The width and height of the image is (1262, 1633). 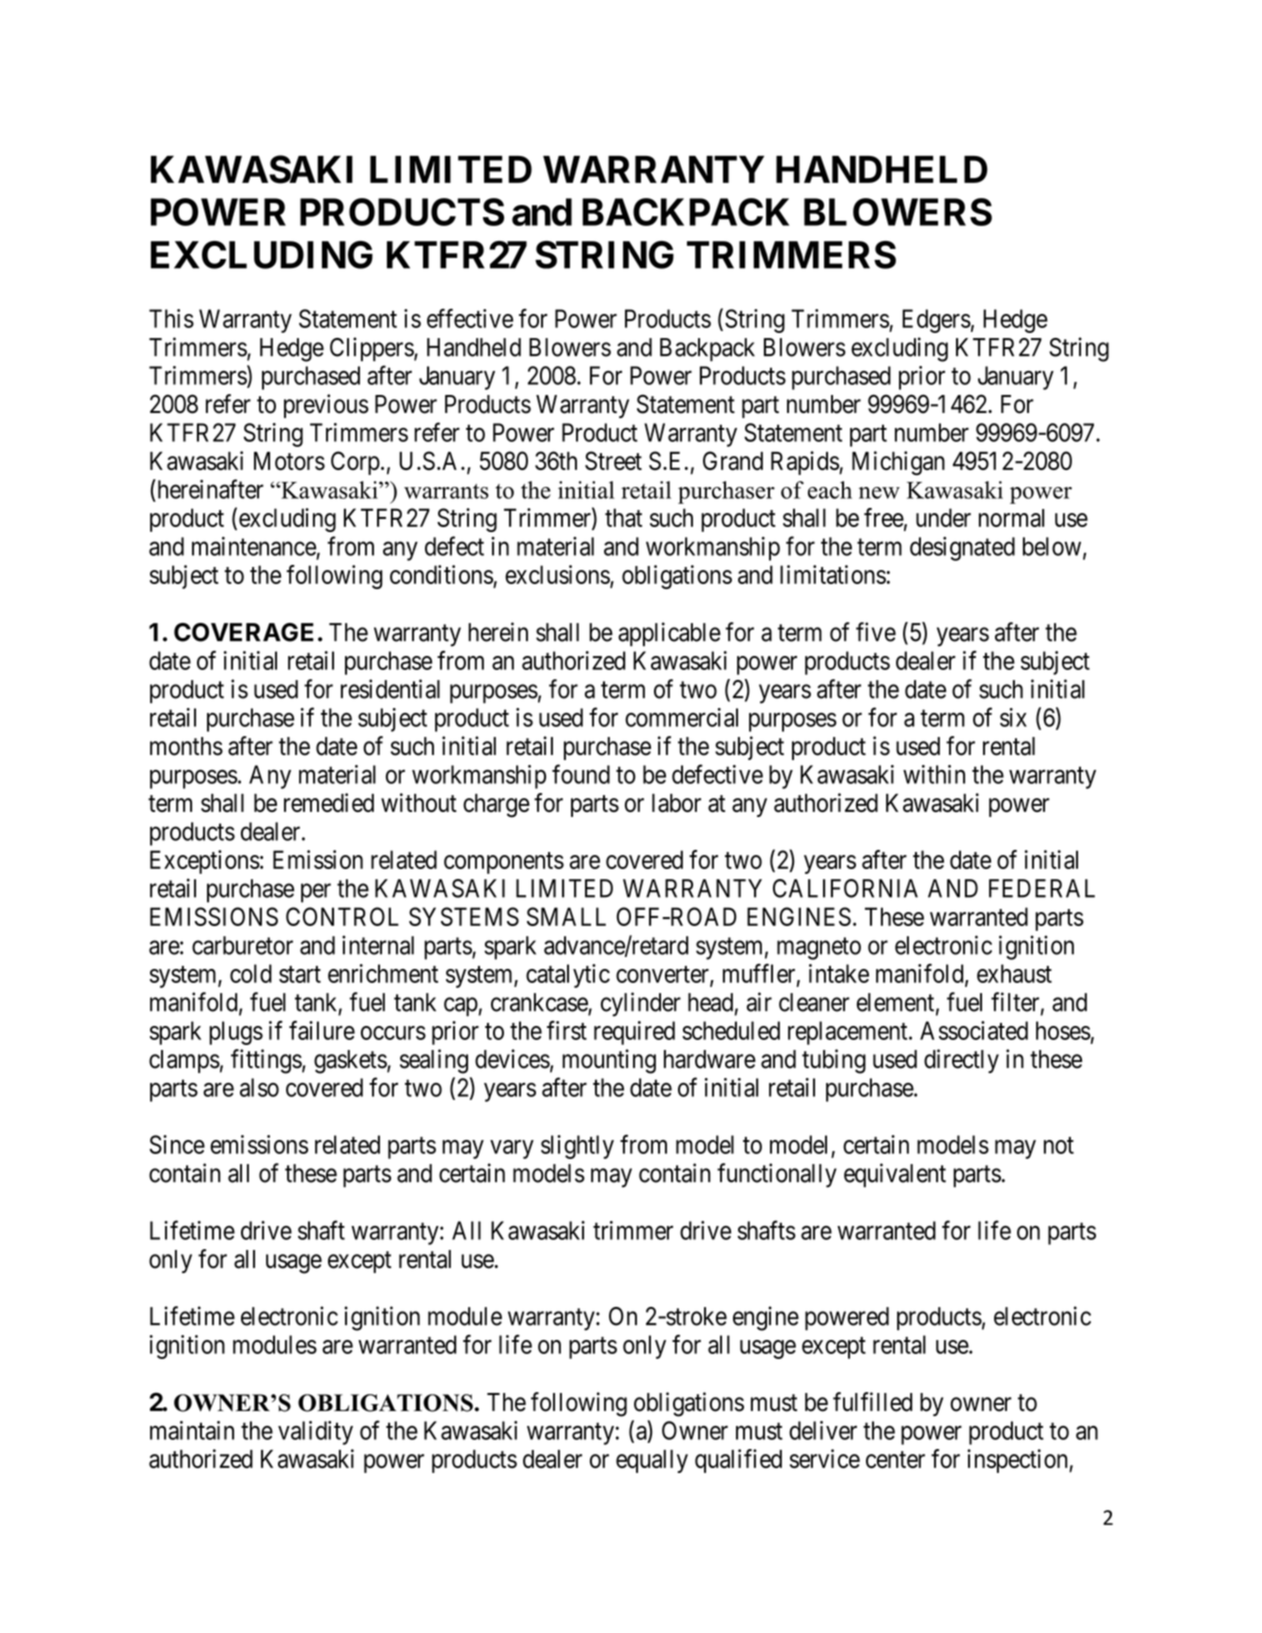 I want to click on effective, so click(x=470, y=318).
